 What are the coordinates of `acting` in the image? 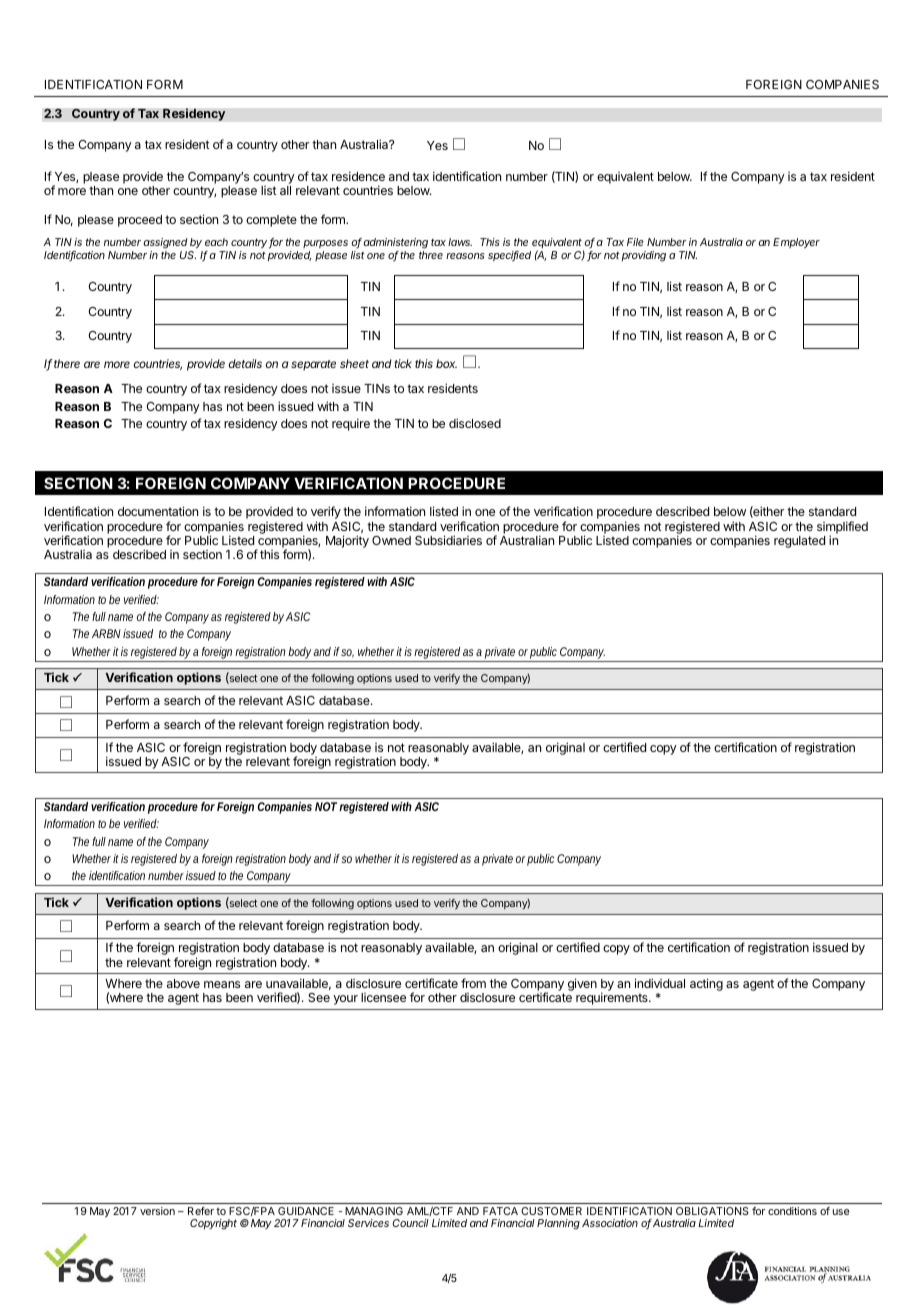 It's located at (706, 984).
